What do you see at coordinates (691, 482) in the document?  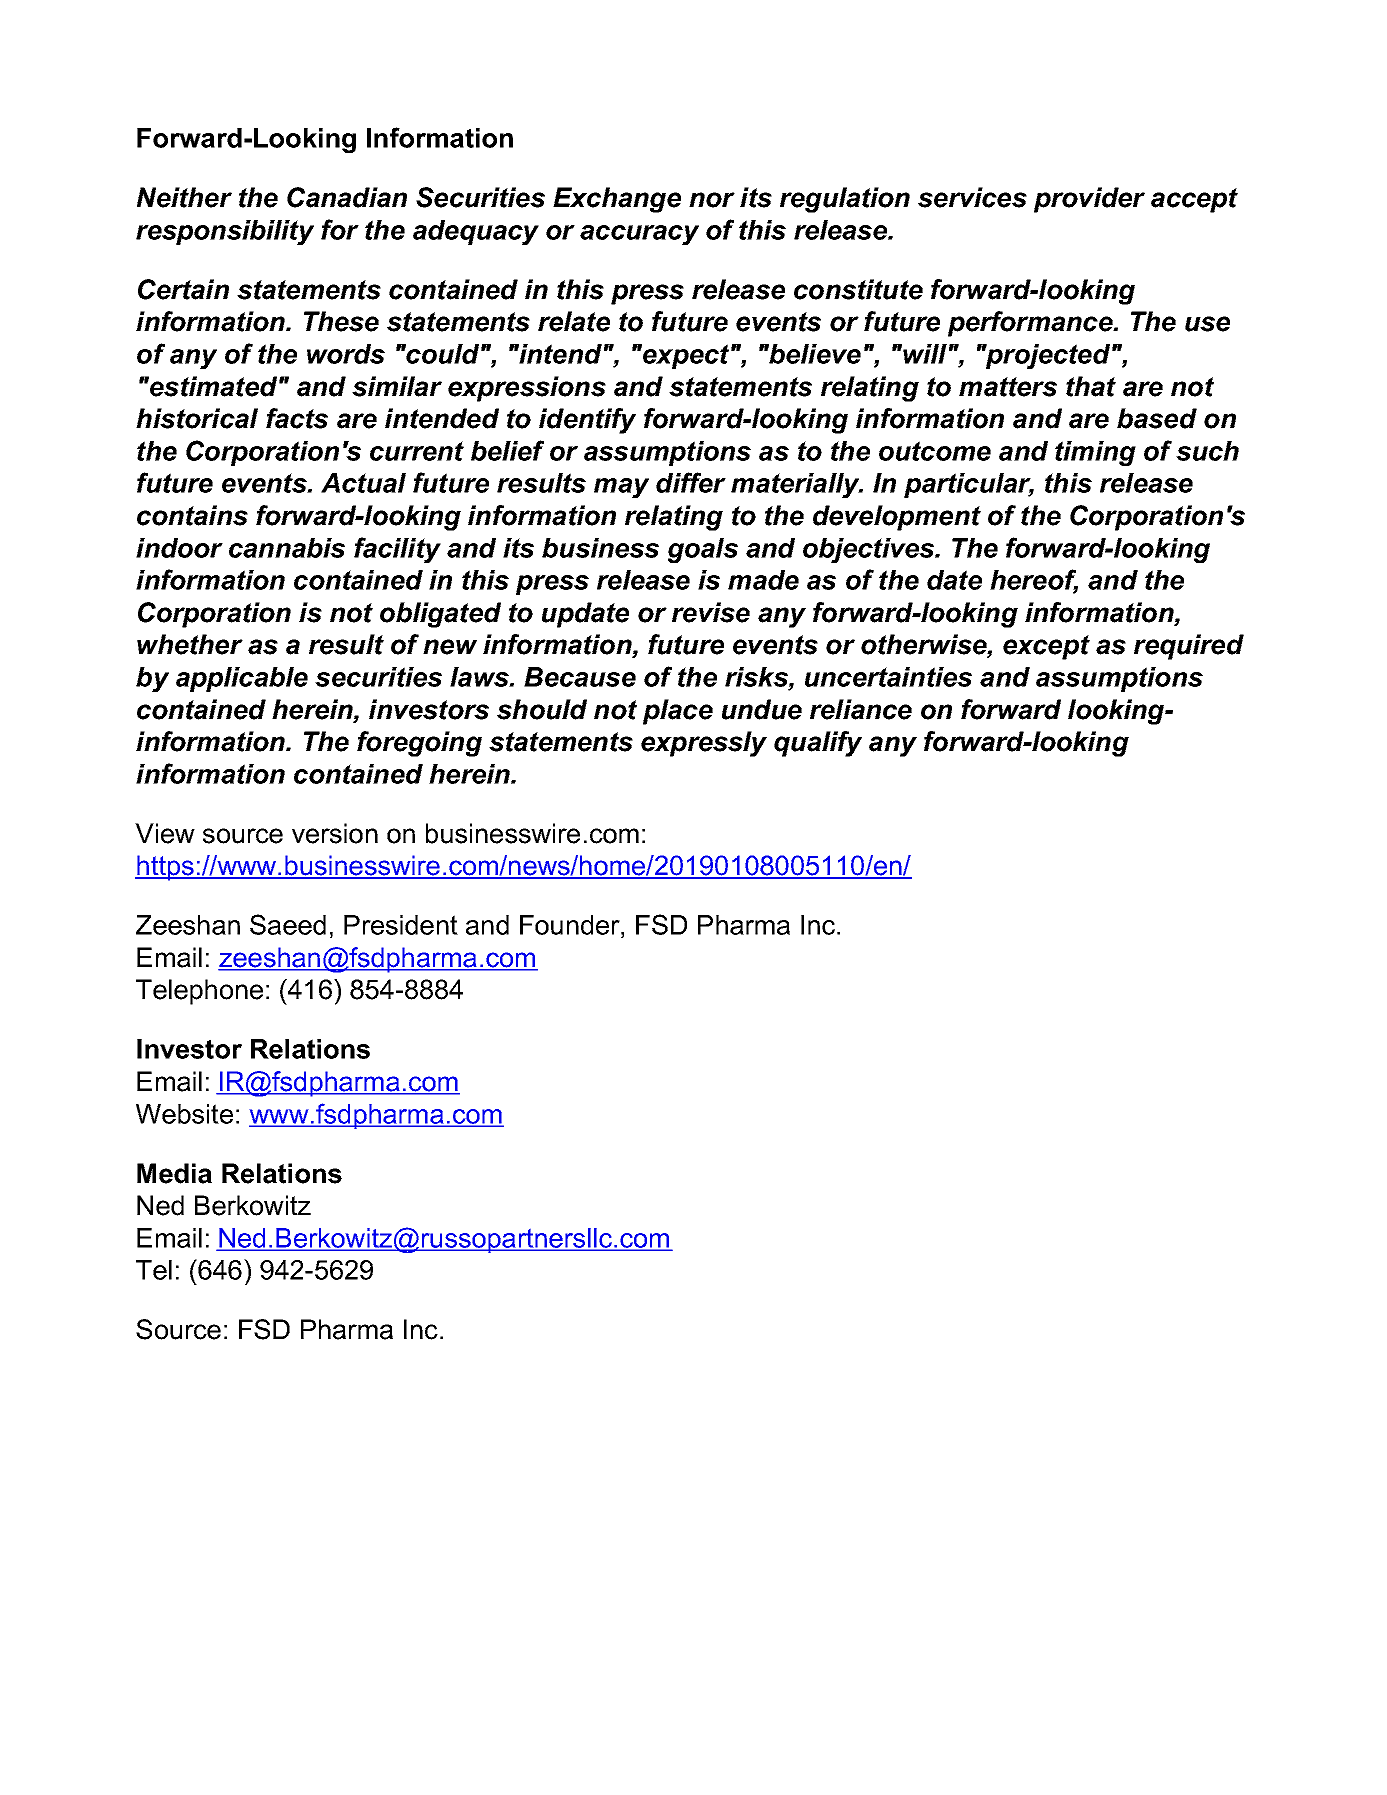 I see `differ` at bounding box center [691, 482].
